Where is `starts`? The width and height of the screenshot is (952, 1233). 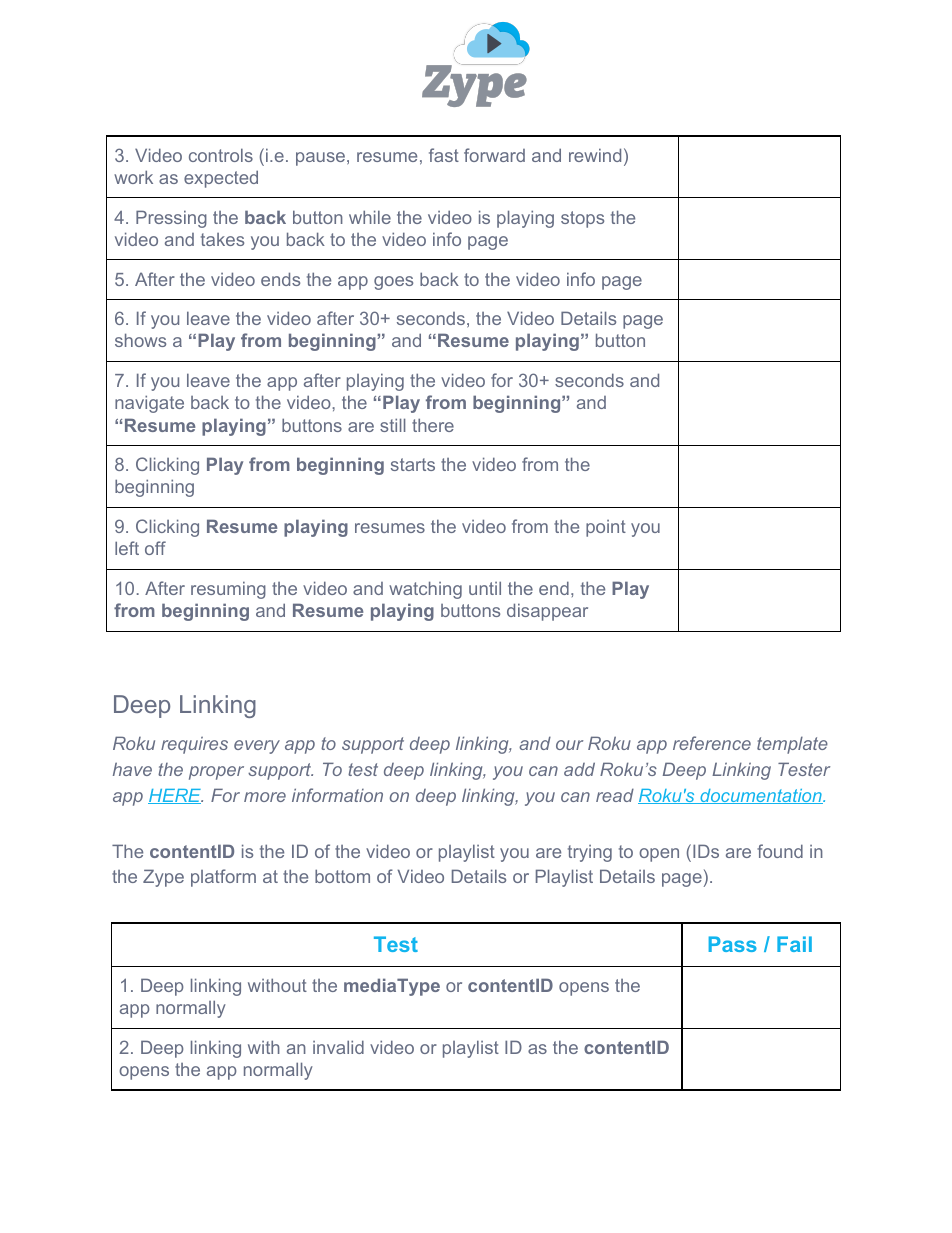 starts is located at coordinates (413, 464).
